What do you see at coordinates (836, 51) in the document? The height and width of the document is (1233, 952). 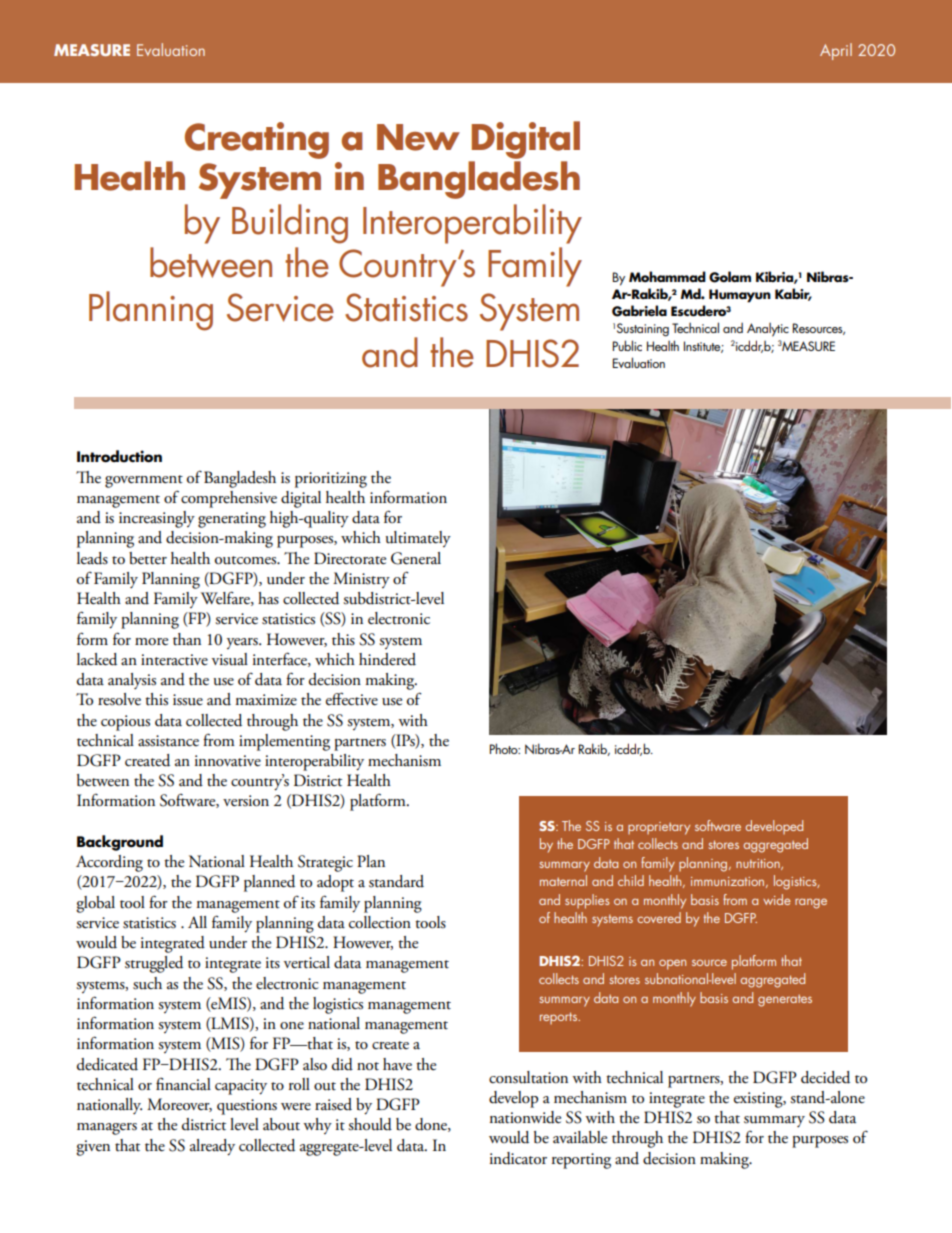 I see `April` at bounding box center [836, 51].
